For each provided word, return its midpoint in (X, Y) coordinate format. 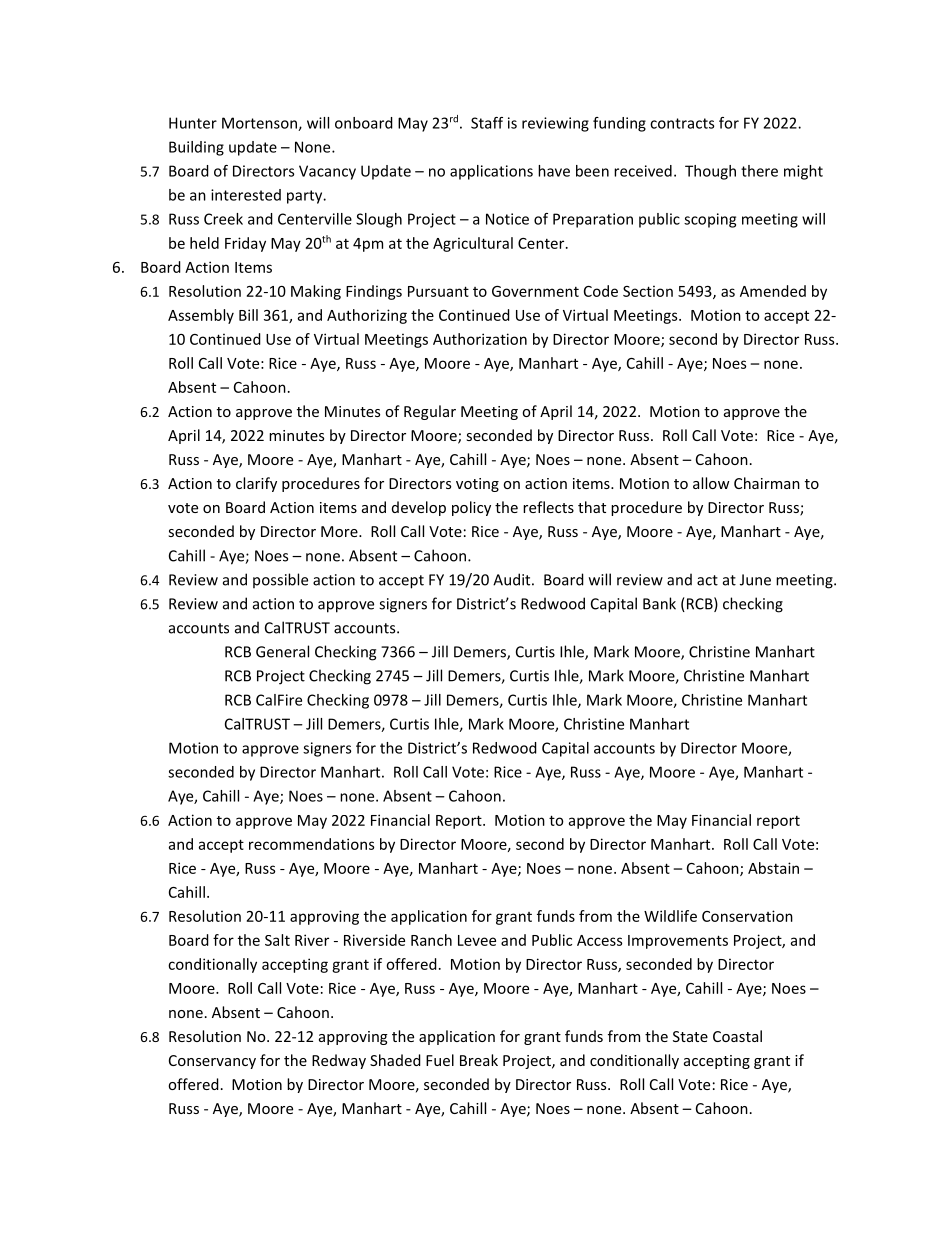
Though (710, 172)
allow (711, 483)
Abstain (773, 868)
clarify (256, 484)
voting (477, 485)
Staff (487, 123)
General (282, 651)
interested (246, 195)
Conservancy (212, 1062)
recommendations (311, 844)
